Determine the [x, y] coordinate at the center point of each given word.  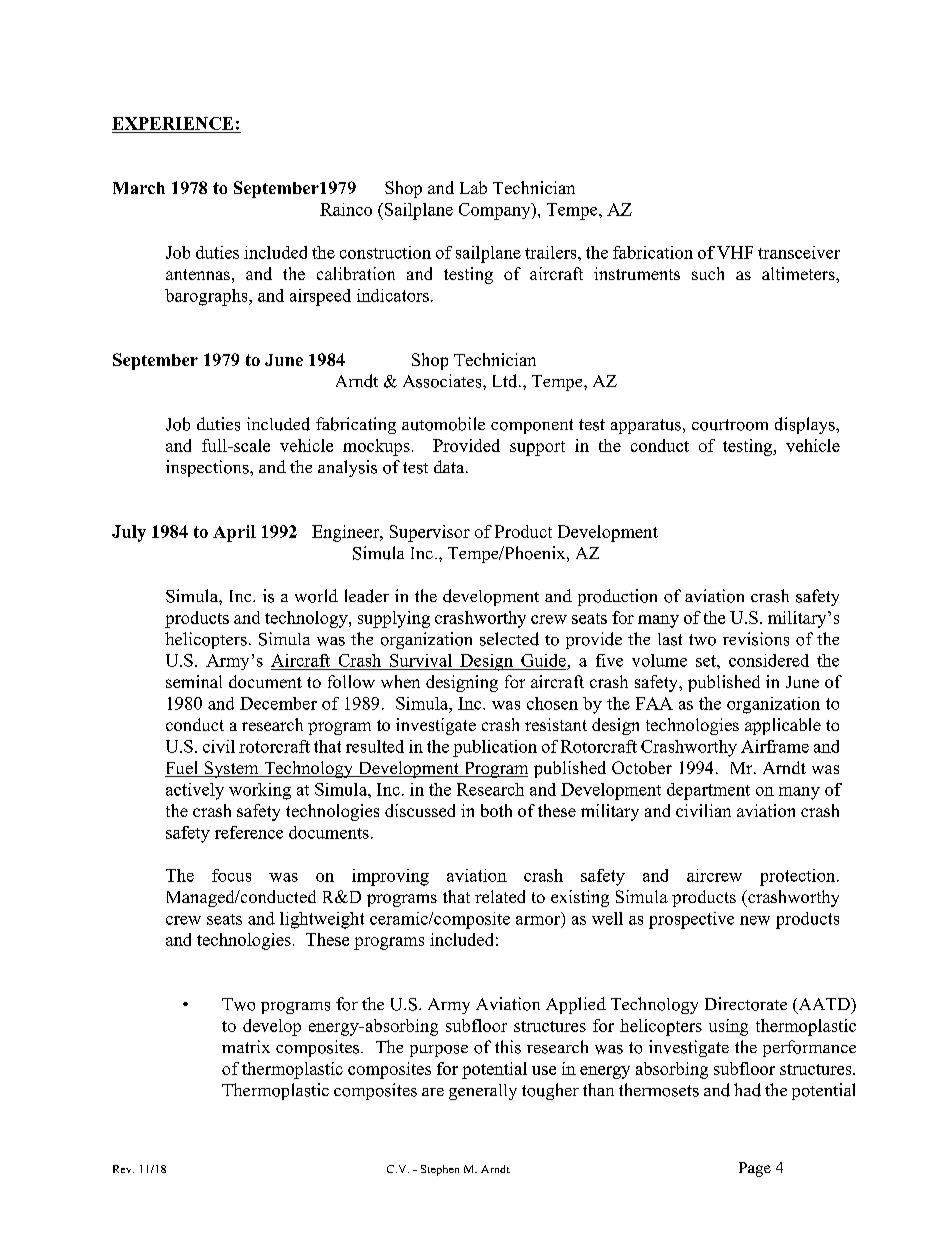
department [708, 791]
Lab [473, 187]
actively [195, 791]
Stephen [440, 1170]
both [496, 810]
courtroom [730, 425]
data [450, 466]
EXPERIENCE [172, 123]
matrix [246, 1046]
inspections [208, 468]
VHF [735, 252]
